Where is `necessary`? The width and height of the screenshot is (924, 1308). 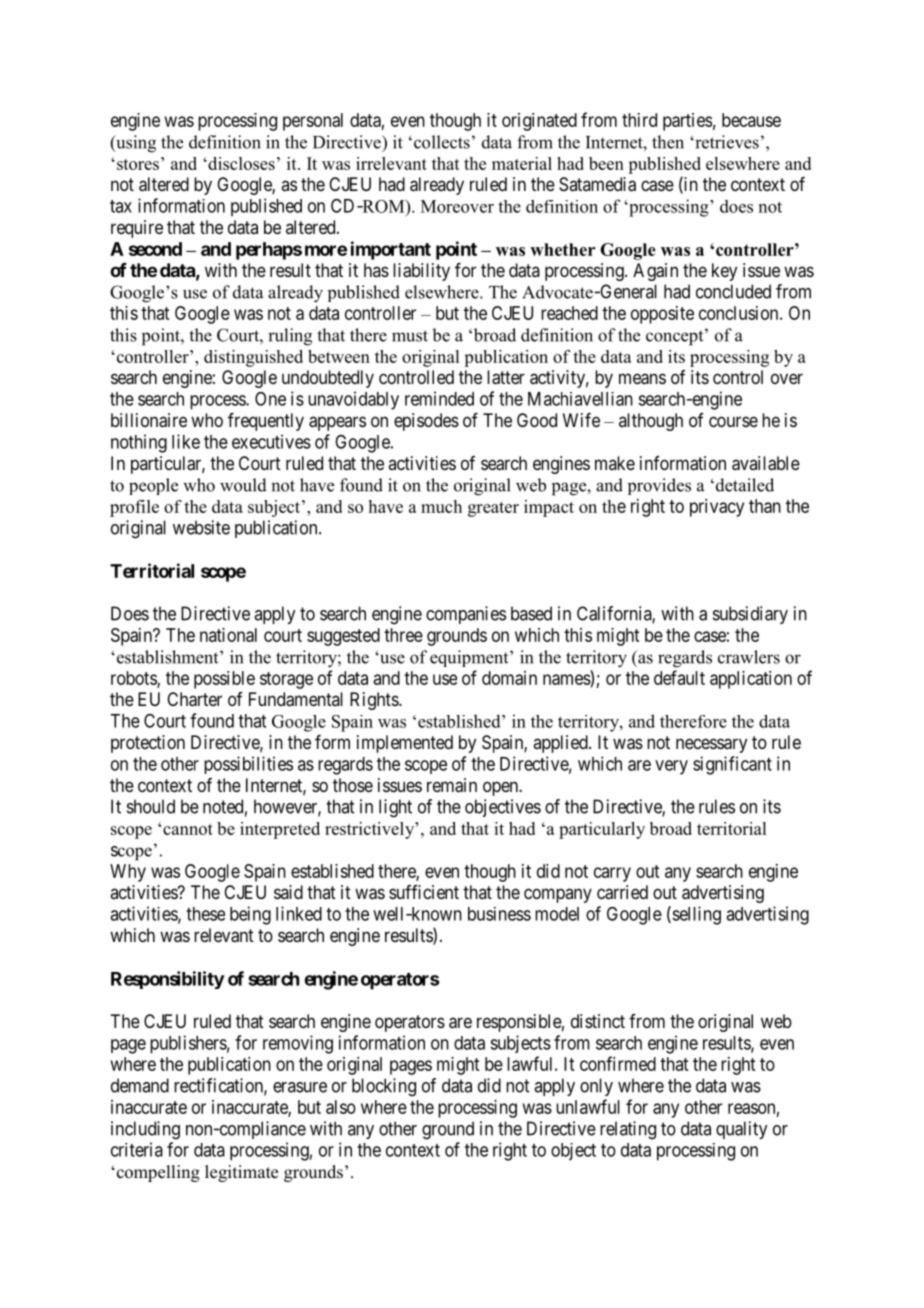
necessary is located at coordinates (711, 745).
